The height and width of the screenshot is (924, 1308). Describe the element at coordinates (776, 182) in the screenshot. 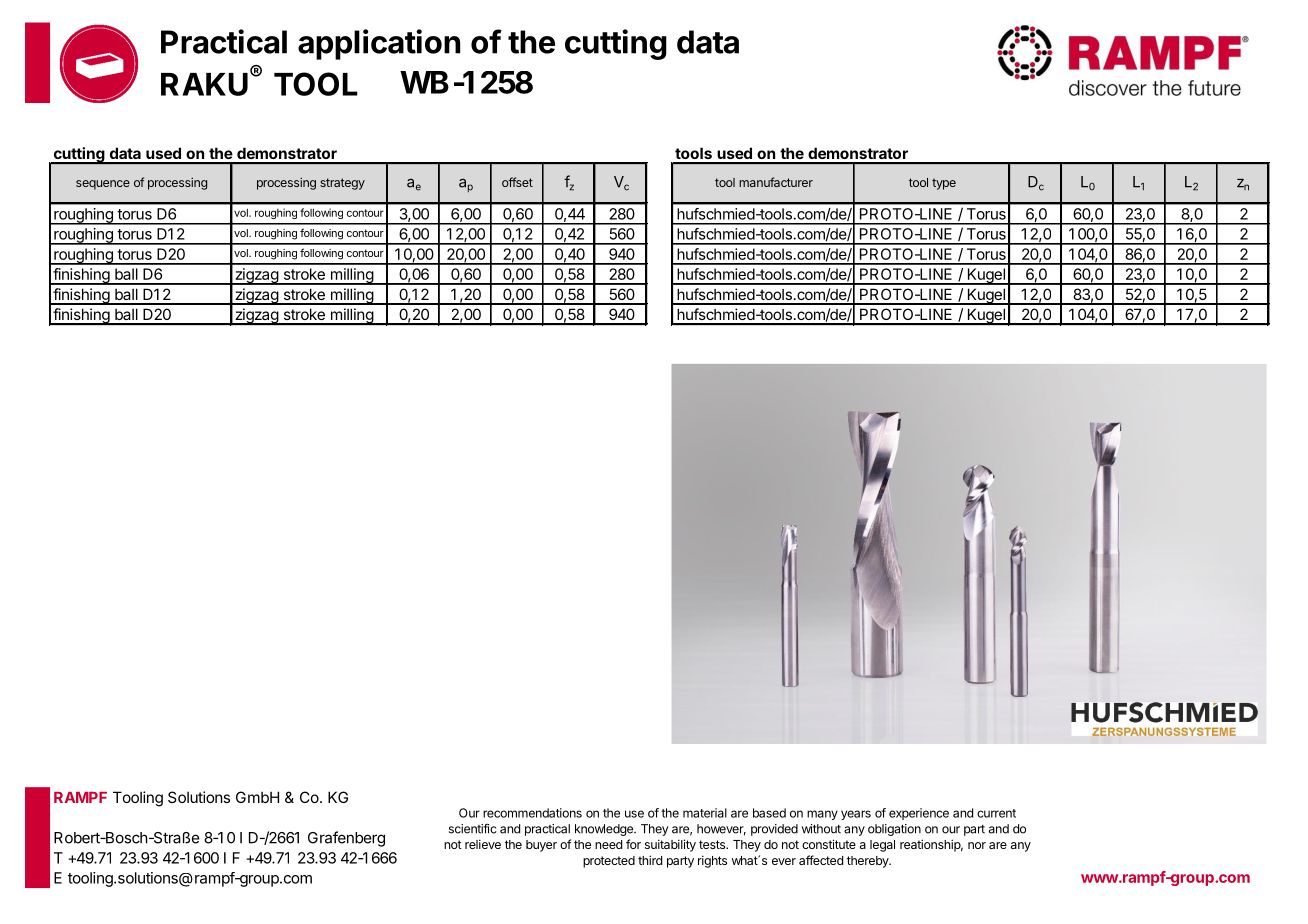

I see `manufacturer` at that location.
